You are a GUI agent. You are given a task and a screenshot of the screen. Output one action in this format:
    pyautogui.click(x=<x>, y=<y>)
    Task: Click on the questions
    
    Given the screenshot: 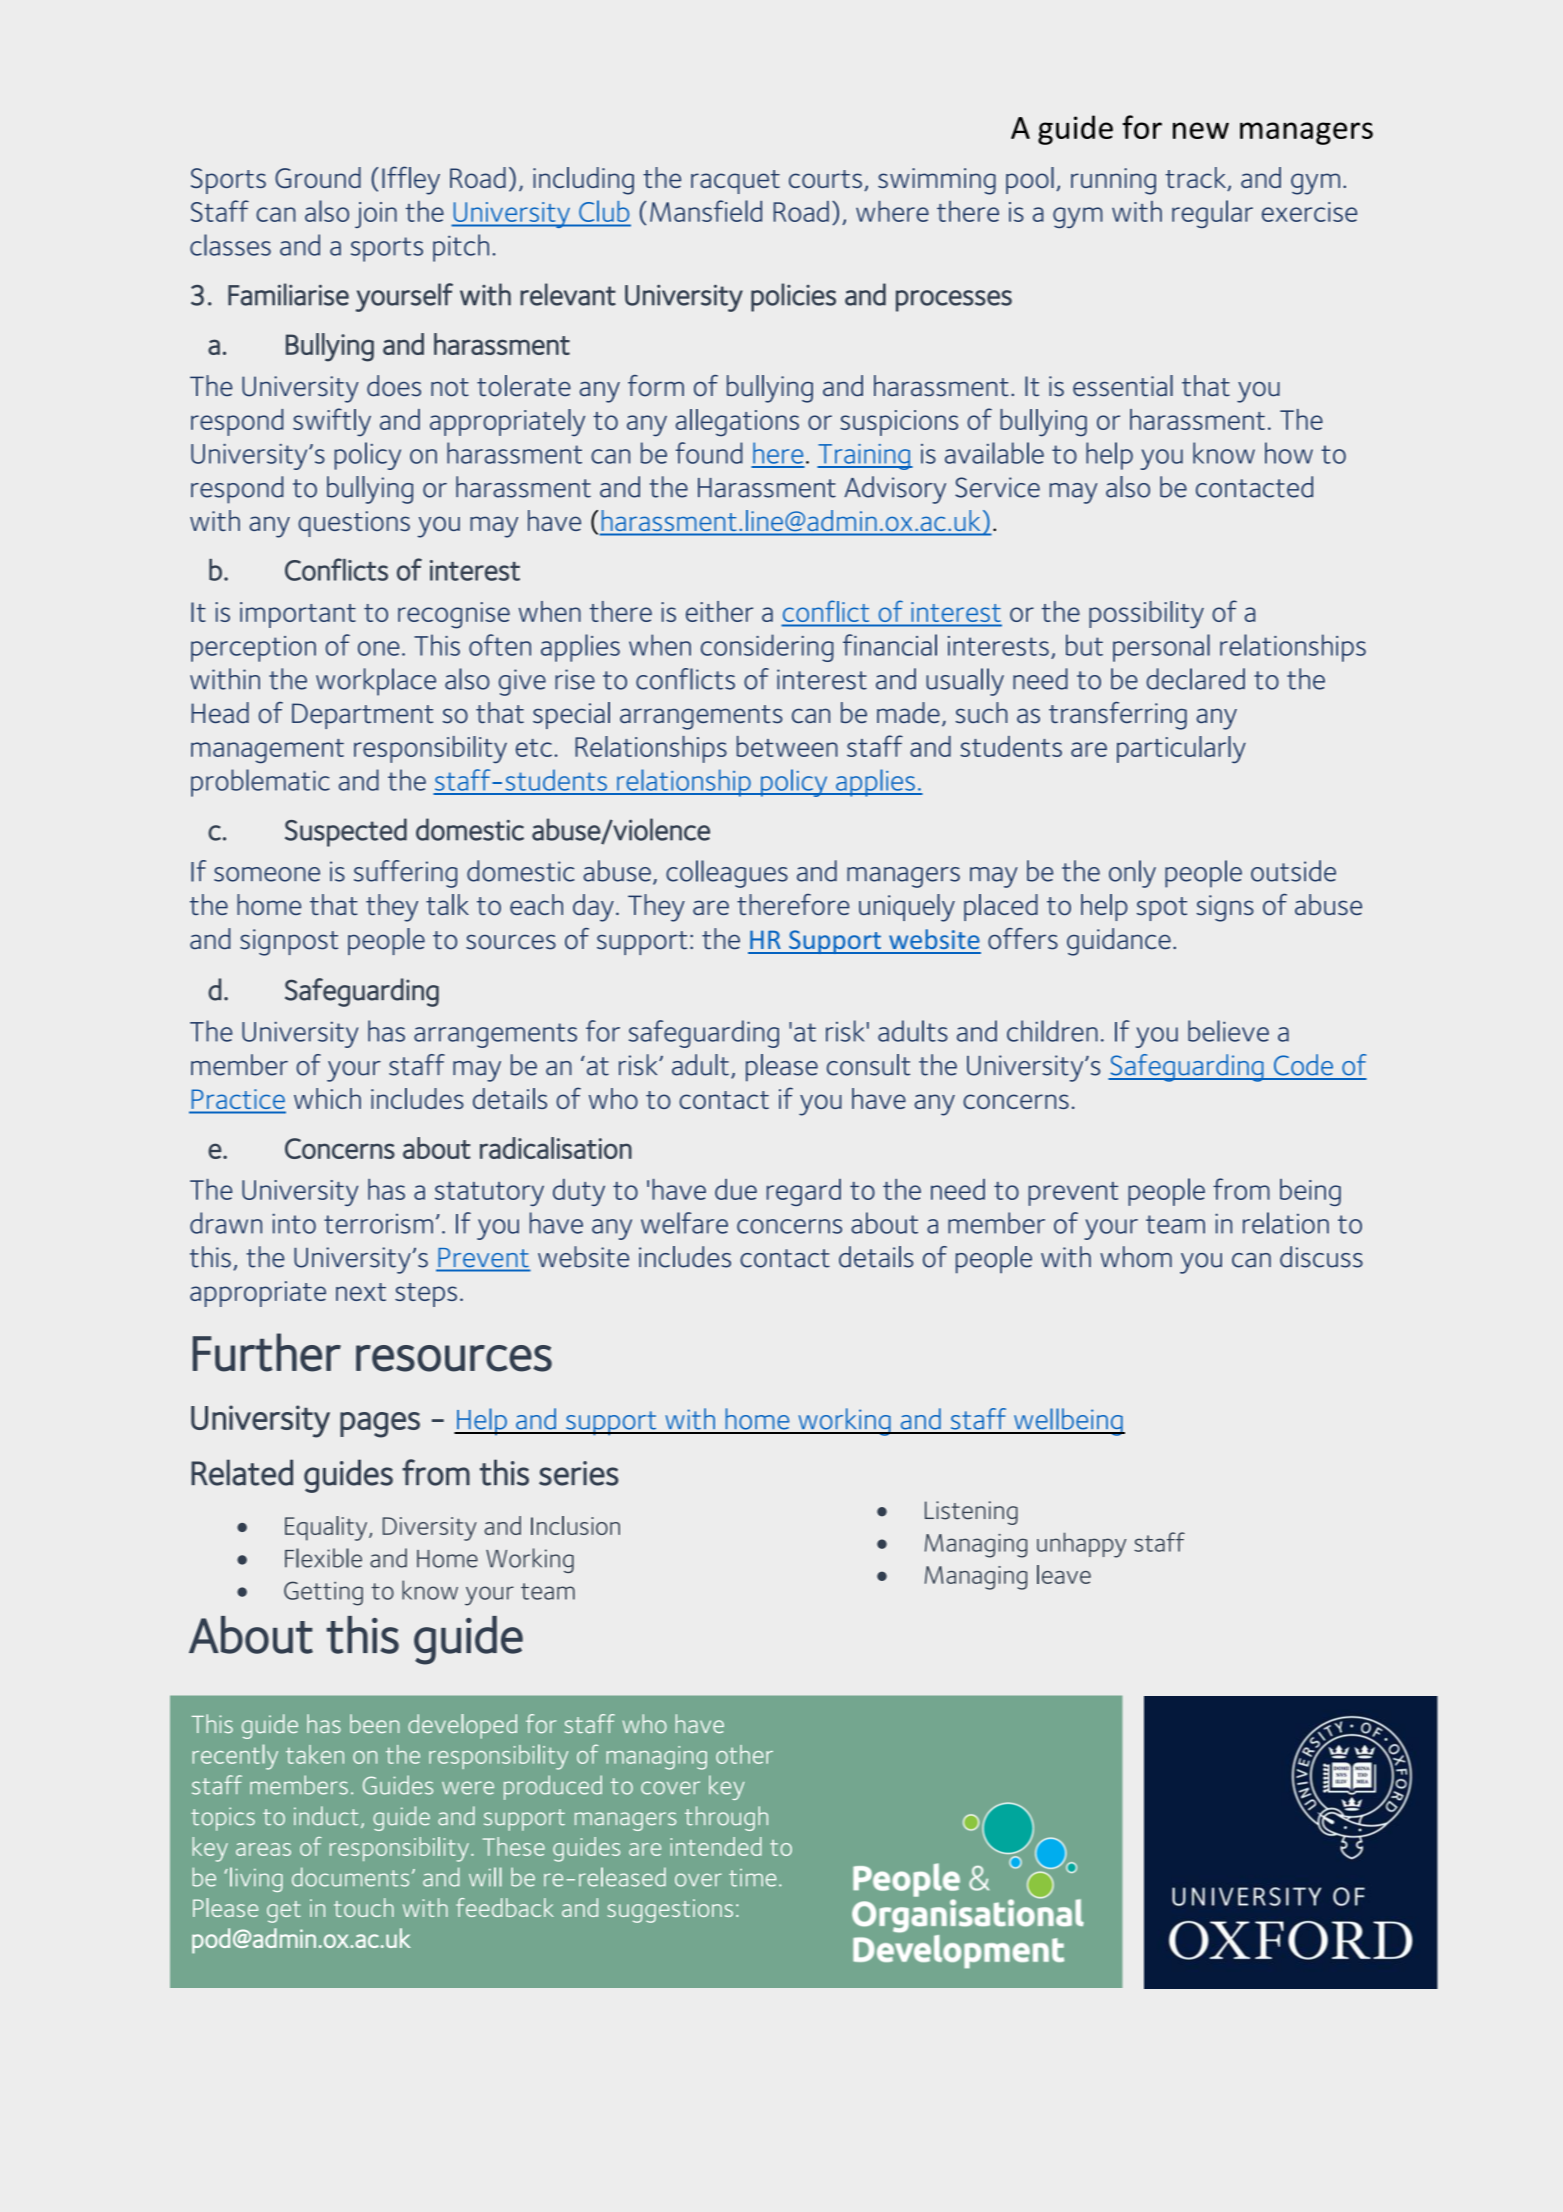 What is the action you would take?
    pyautogui.click(x=354, y=524)
